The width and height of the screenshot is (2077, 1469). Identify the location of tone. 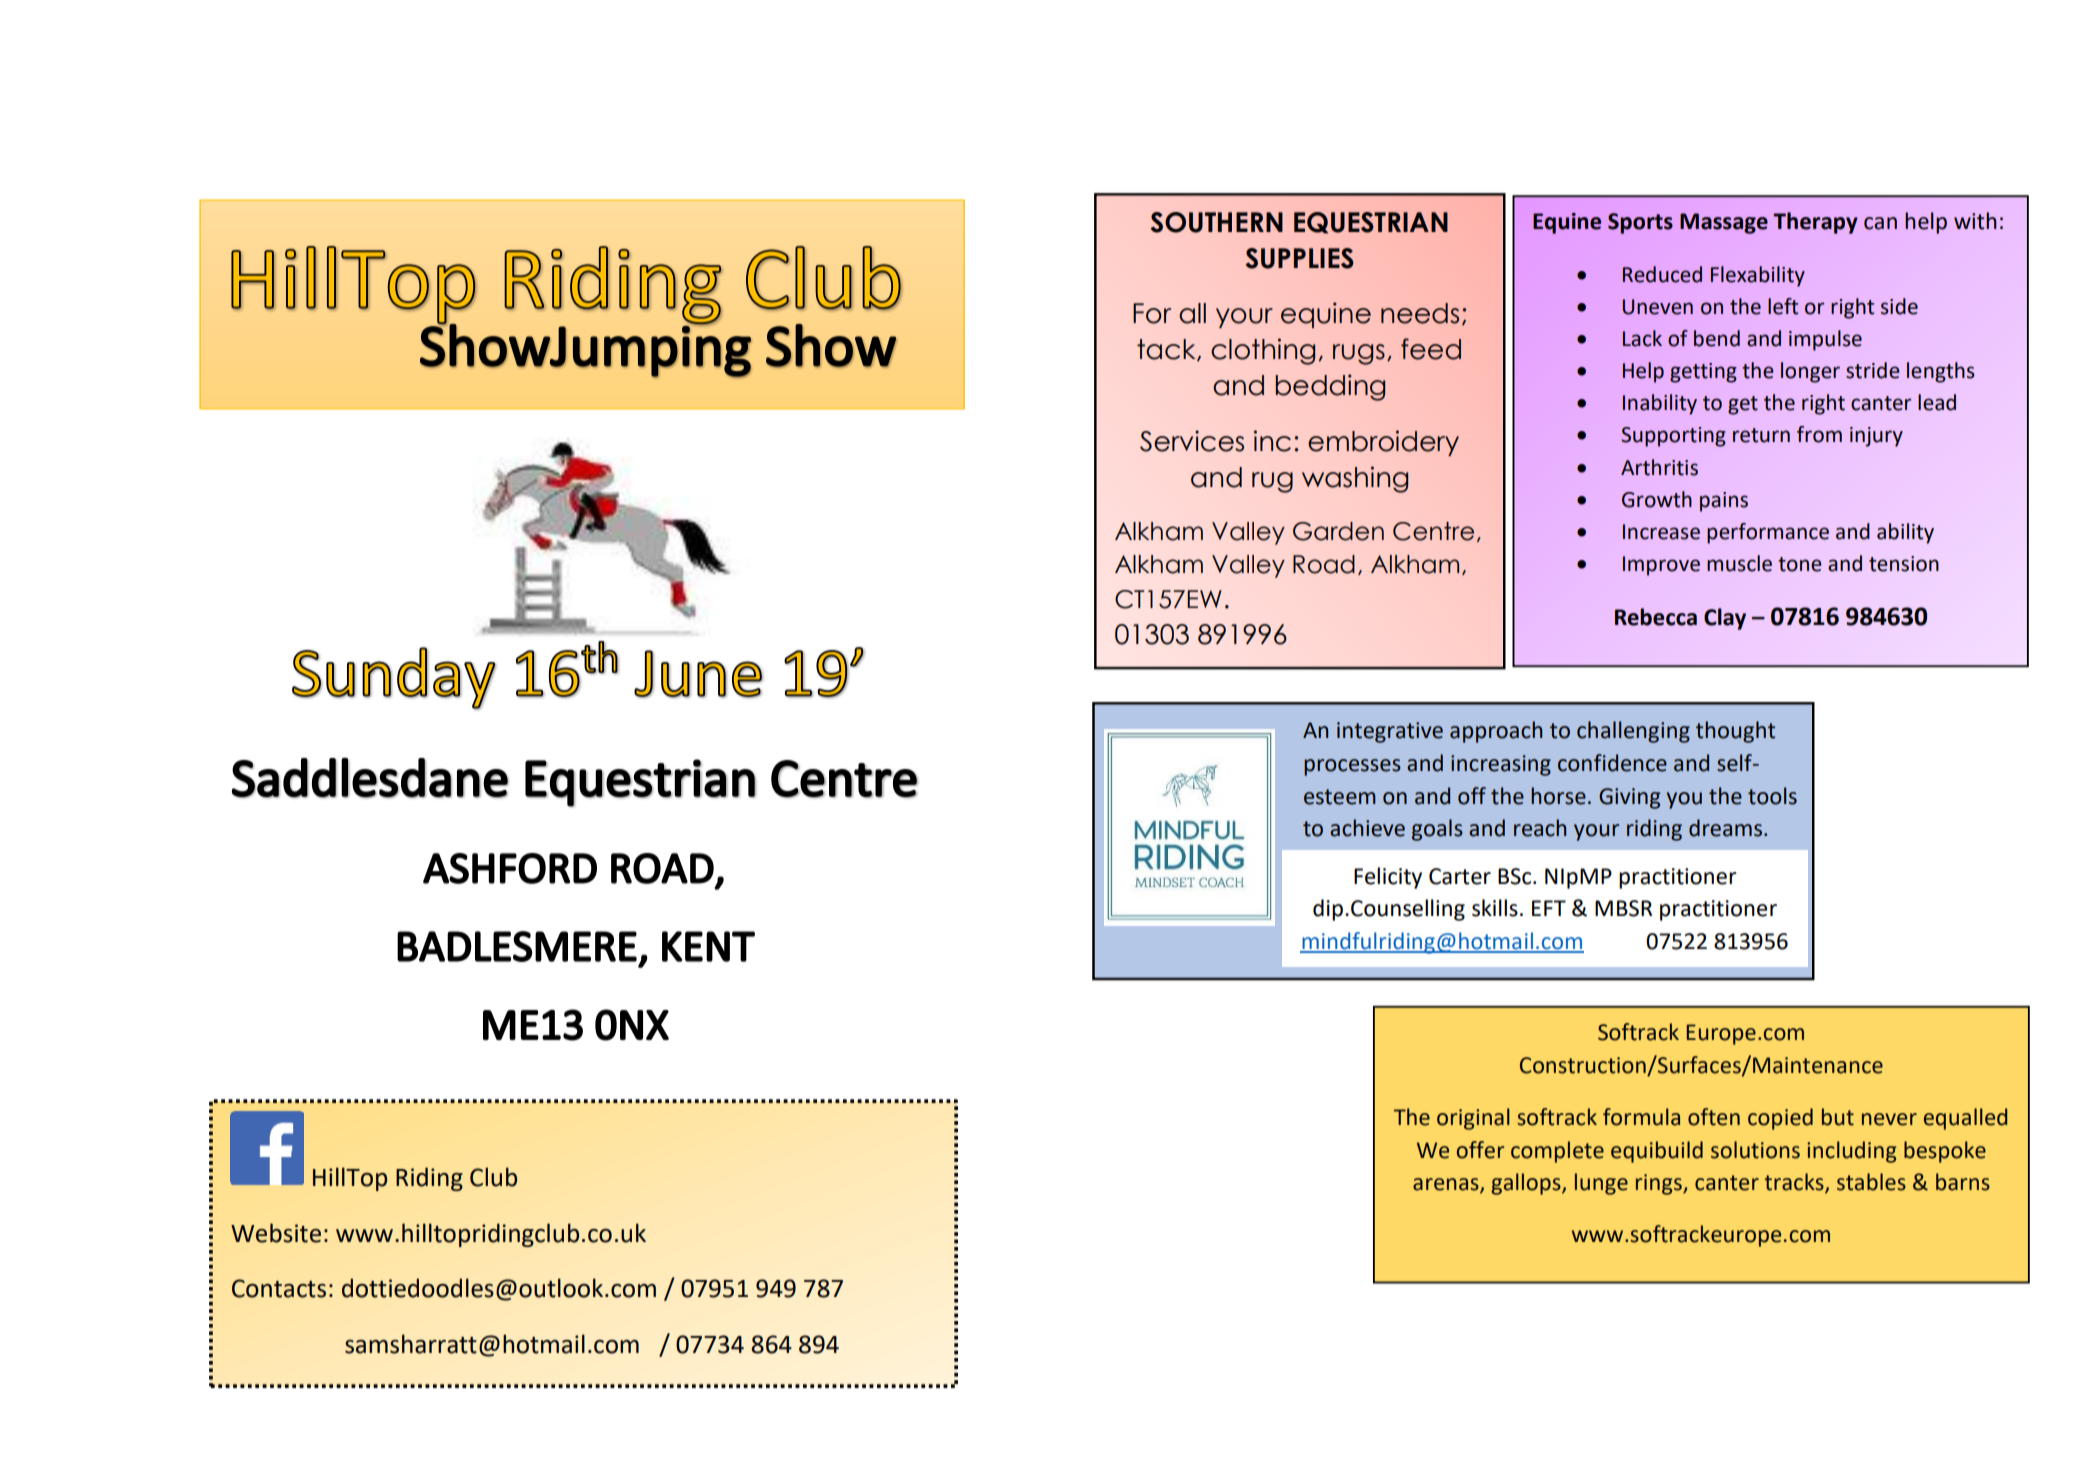
(1800, 564).
